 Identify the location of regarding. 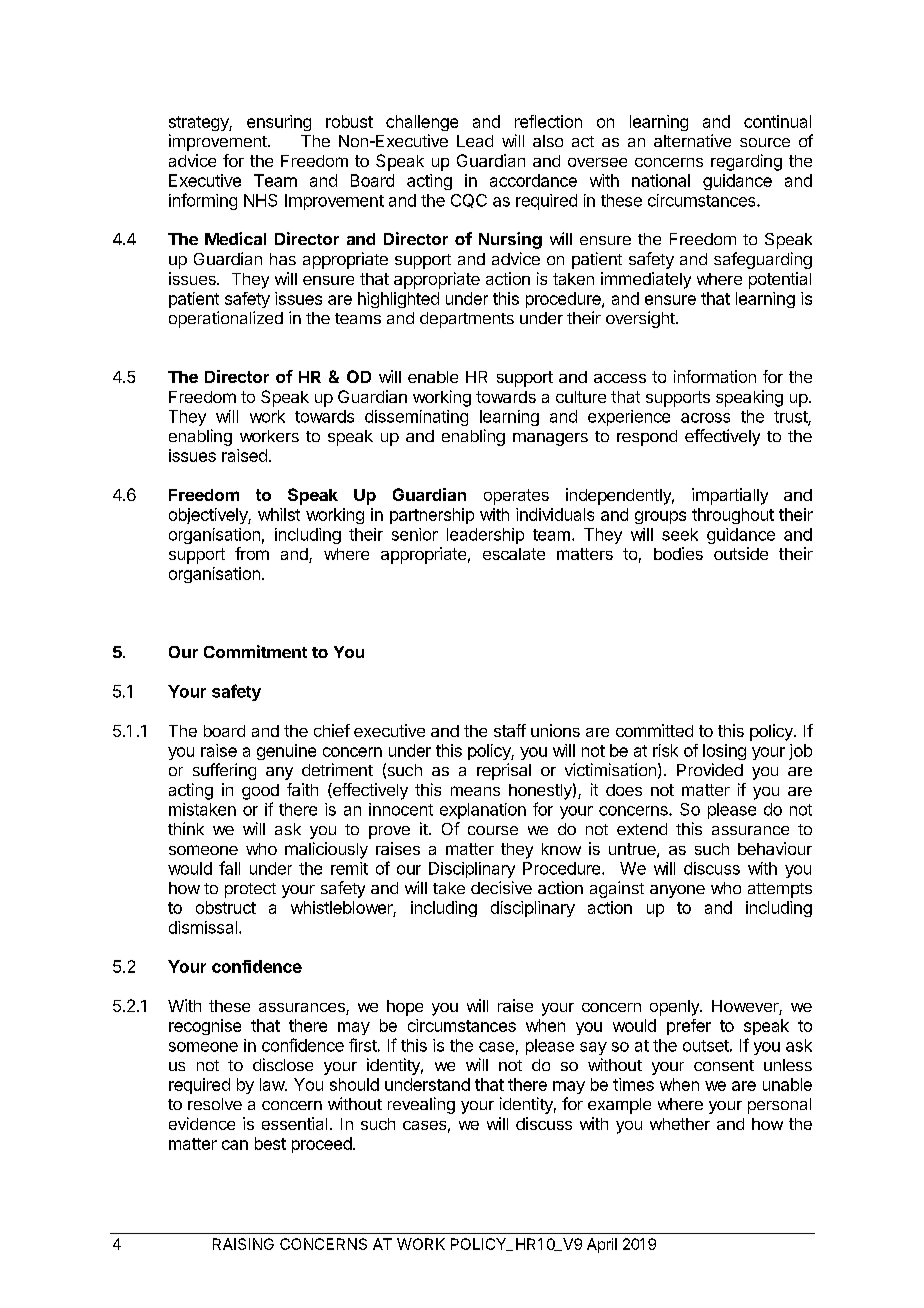
(746, 162).
